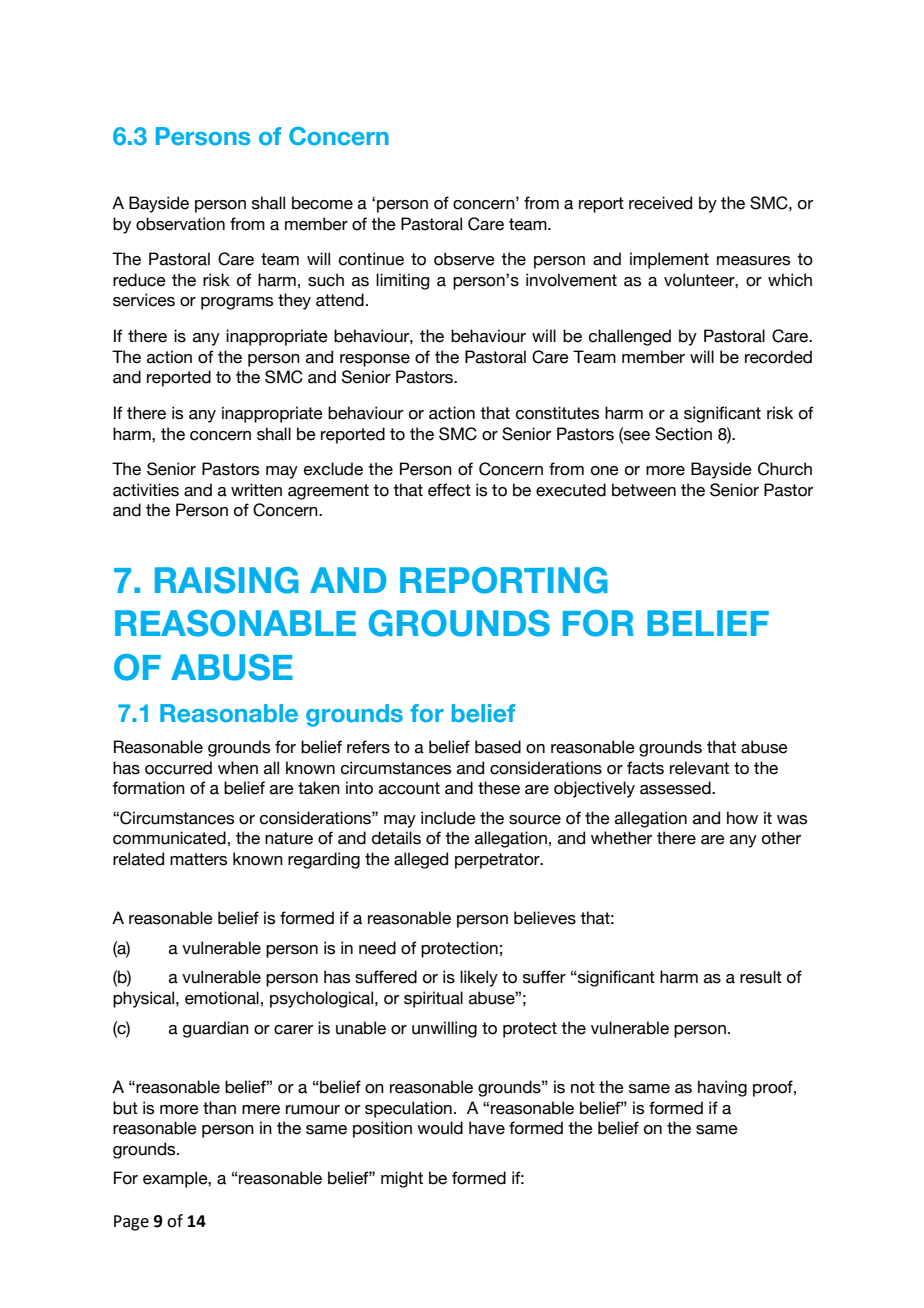  What do you see at coordinates (479, 978) in the screenshot?
I see `likely` at bounding box center [479, 978].
